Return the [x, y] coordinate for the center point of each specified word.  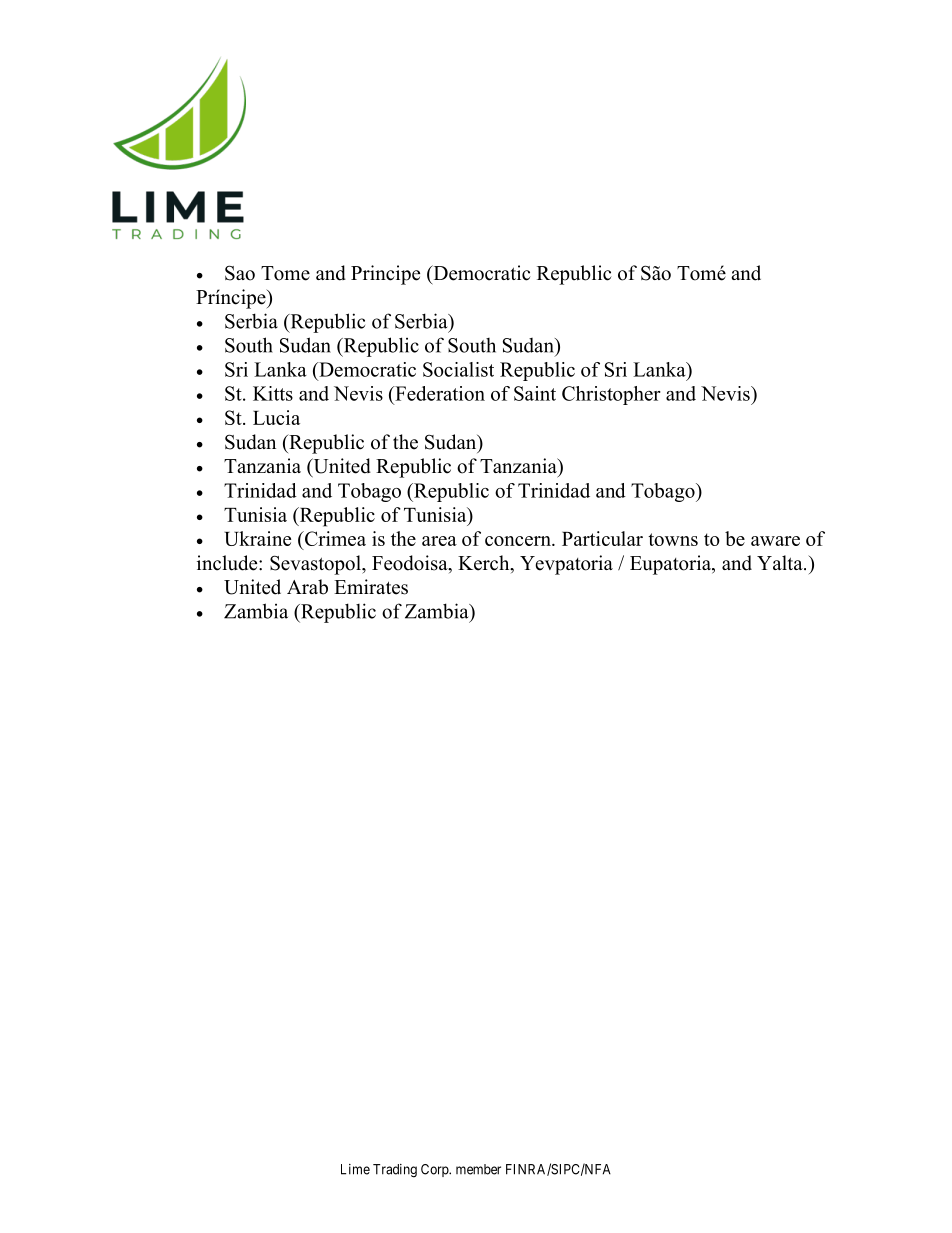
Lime [355, 1169]
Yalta [781, 562]
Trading [395, 1171]
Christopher [611, 395]
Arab [307, 587]
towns [673, 539]
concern [519, 541]
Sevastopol [316, 565]
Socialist [458, 369]
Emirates [371, 587]
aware [775, 541]
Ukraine [257, 538]
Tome [285, 273]
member [478, 1169]
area [439, 541]
